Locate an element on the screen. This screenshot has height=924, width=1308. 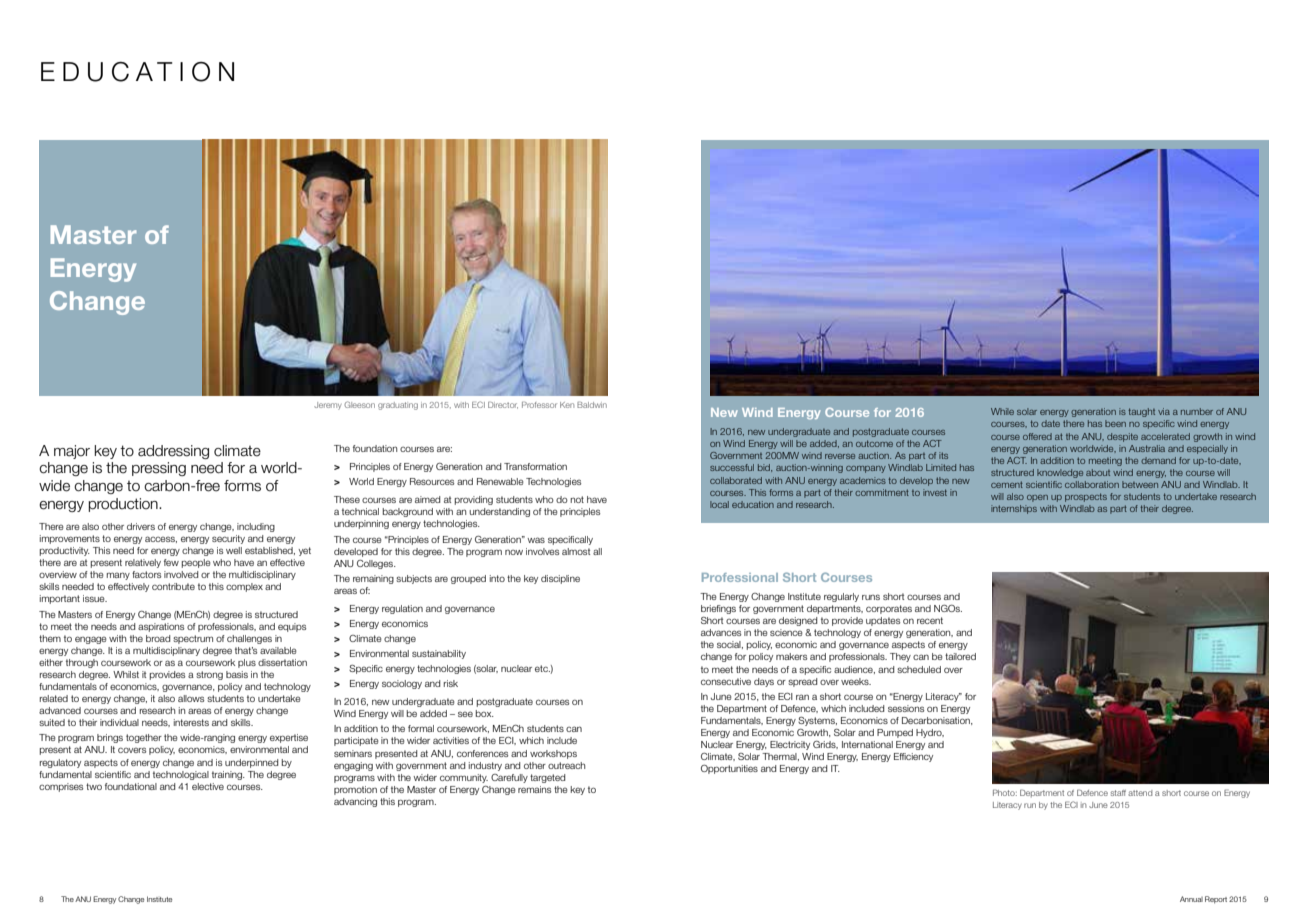
spectrum is located at coordinates (193, 639).
